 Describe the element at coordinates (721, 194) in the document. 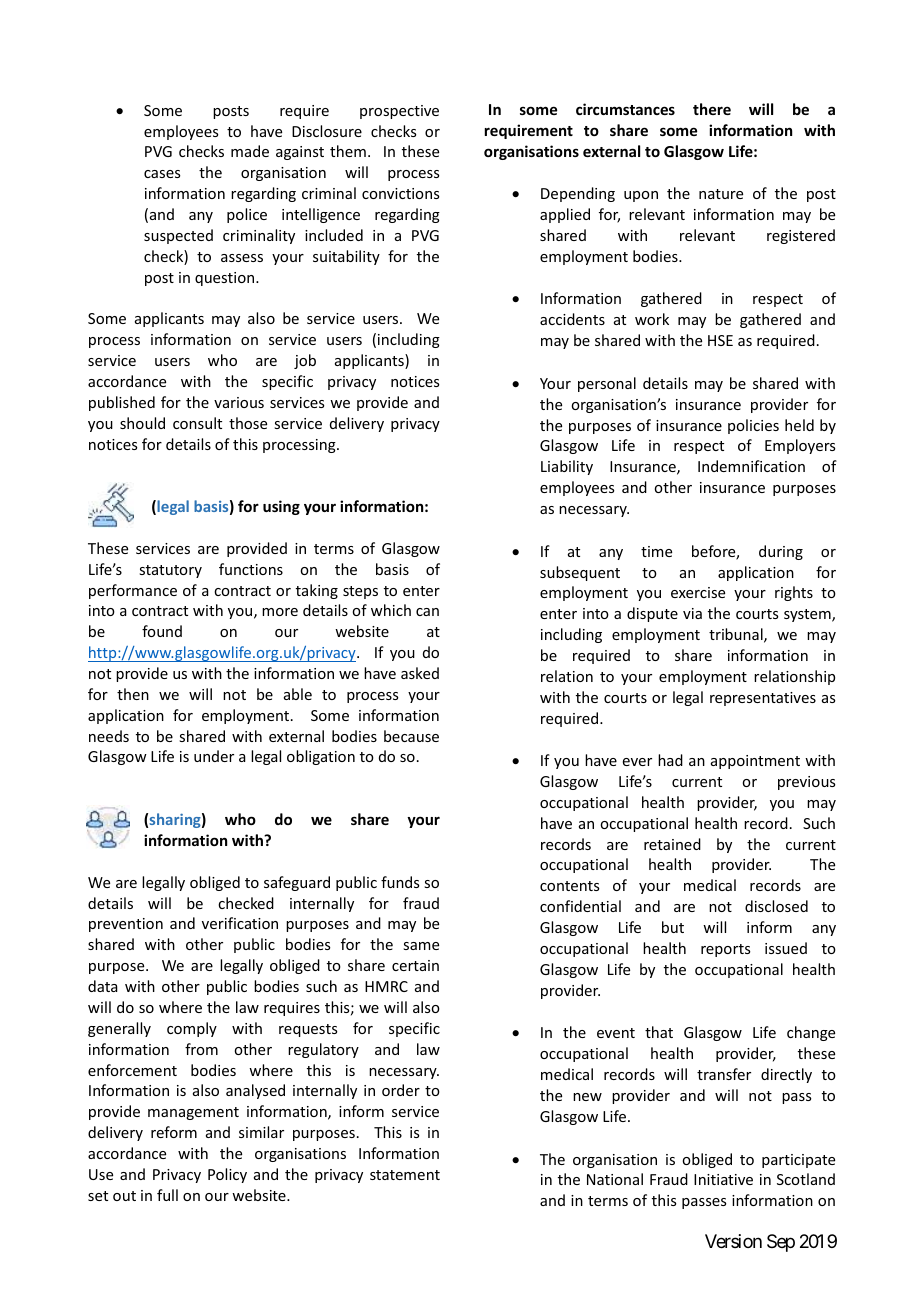

I see `nature` at that location.
